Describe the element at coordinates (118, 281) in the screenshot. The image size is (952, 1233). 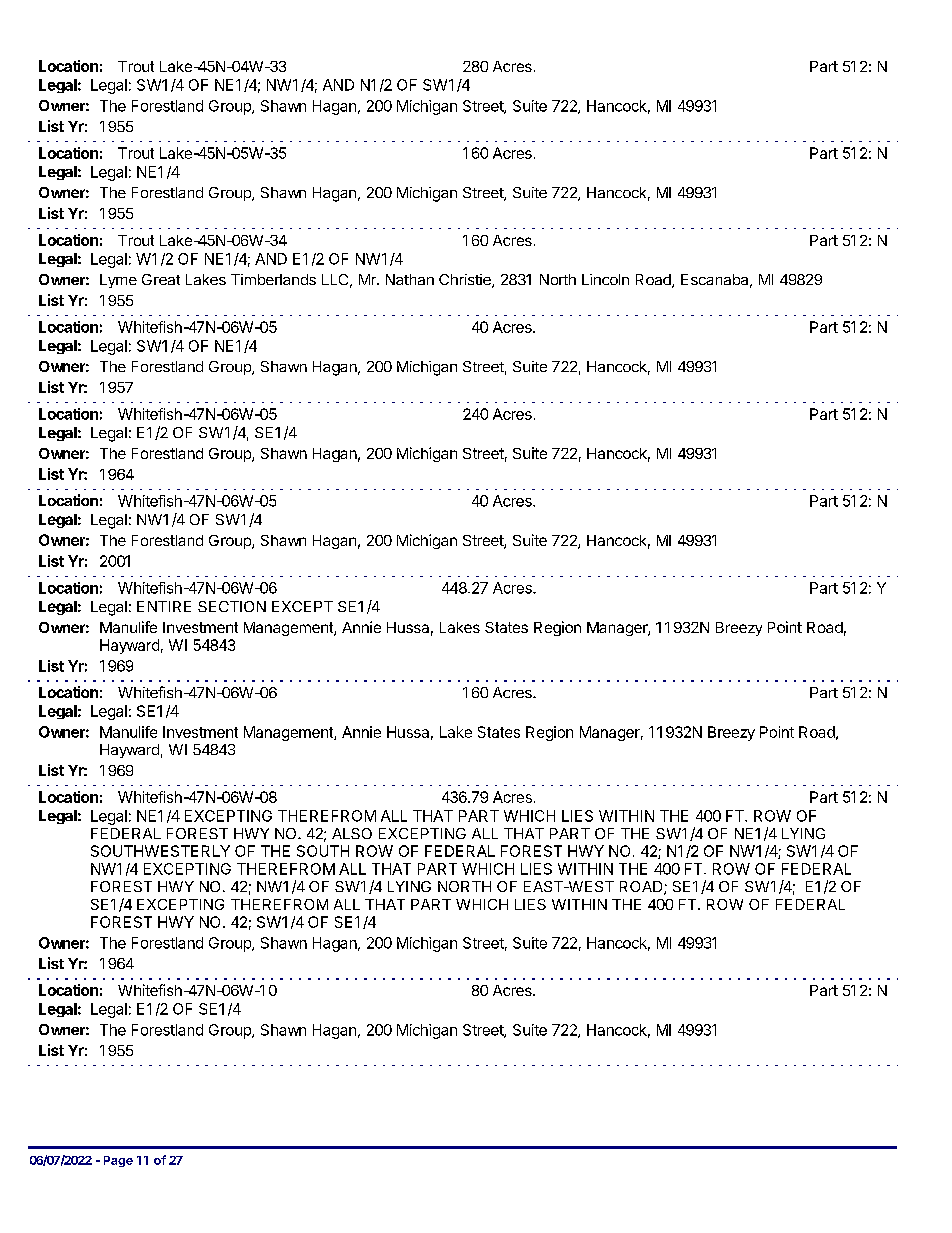
I see `Lyme` at that location.
